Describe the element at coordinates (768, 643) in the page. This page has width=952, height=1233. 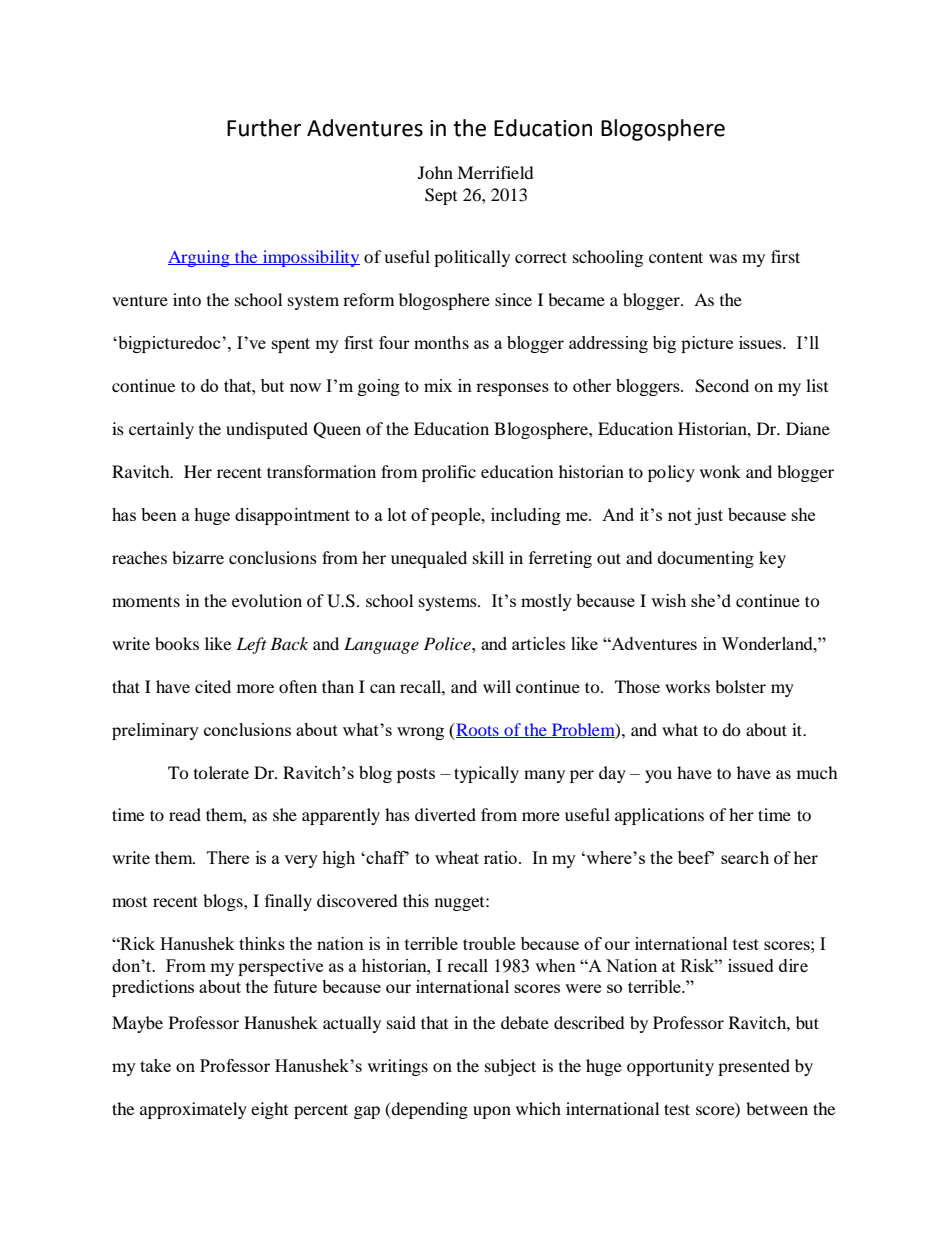
I see `Wonderland` at that location.
